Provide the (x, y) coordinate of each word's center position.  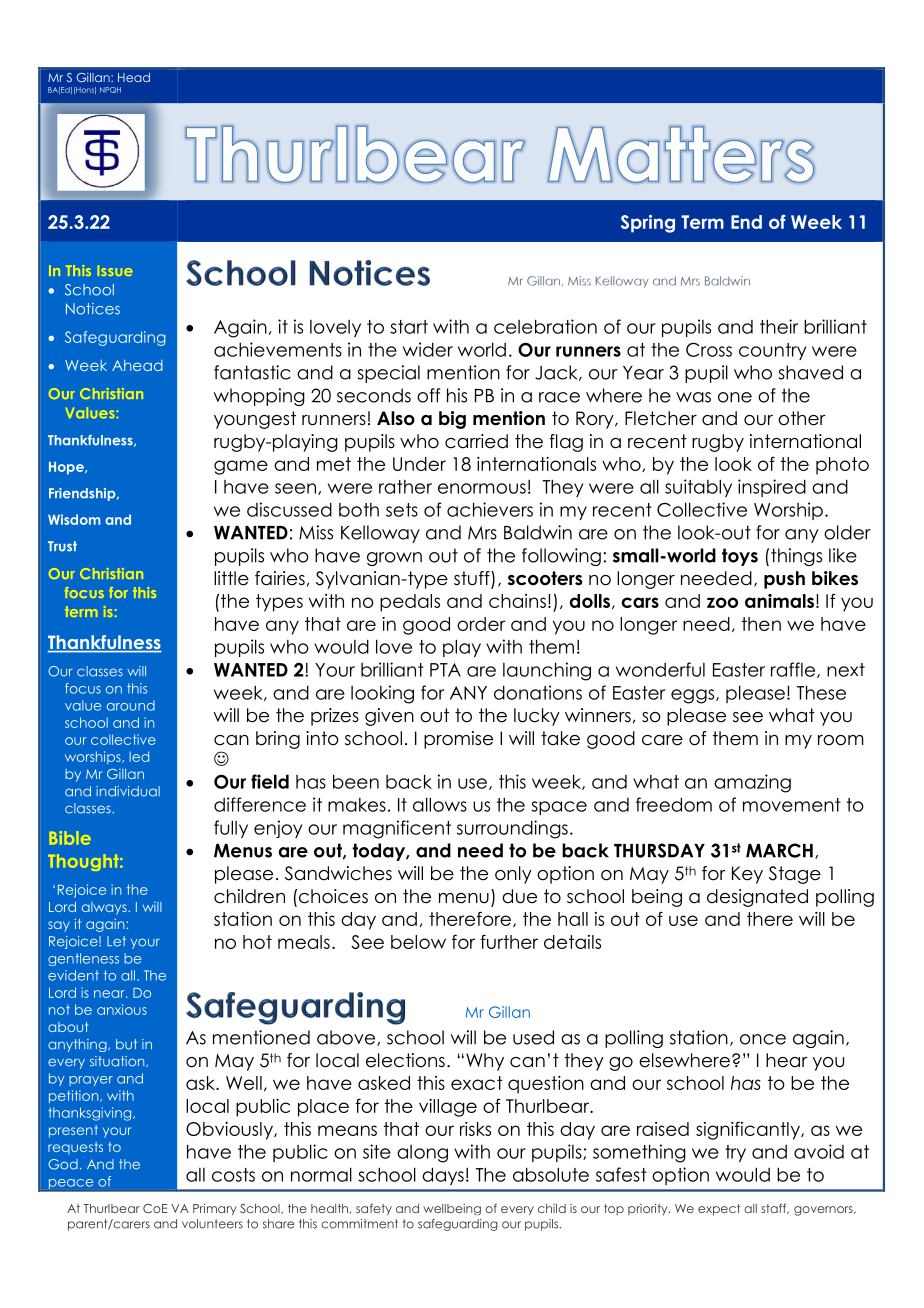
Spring (648, 224)
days (443, 1176)
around (131, 705)
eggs (694, 696)
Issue (115, 270)
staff (775, 1208)
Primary (215, 1209)
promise (458, 740)
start (409, 327)
